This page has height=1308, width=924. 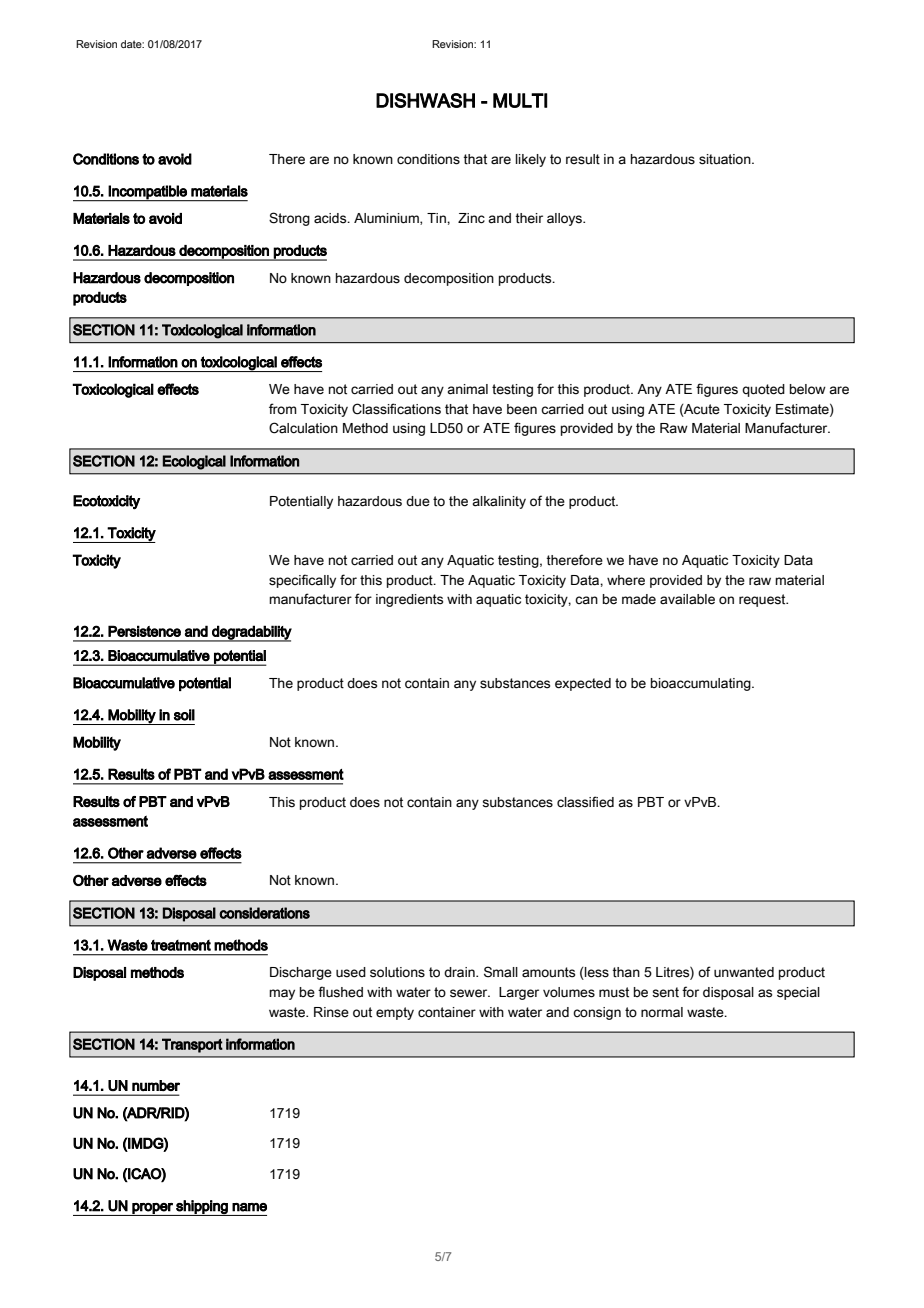 I want to click on empty, so click(x=395, y=1013).
